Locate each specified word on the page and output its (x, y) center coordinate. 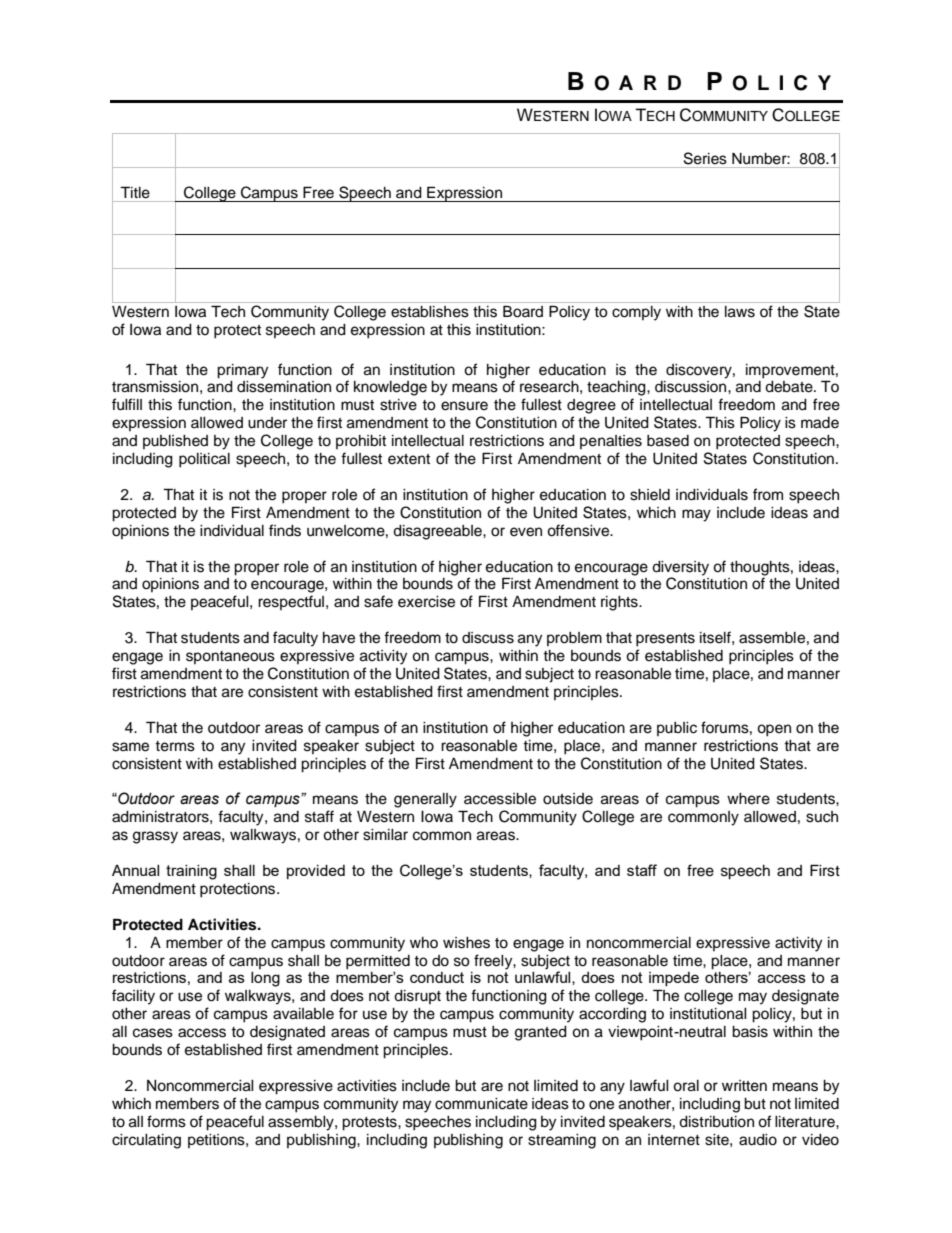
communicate (481, 1104)
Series (705, 158)
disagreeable (438, 532)
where (748, 799)
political (204, 460)
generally (425, 800)
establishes (430, 312)
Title (135, 192)
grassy (155, 837)
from (768, 494)
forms (166, 1121)
